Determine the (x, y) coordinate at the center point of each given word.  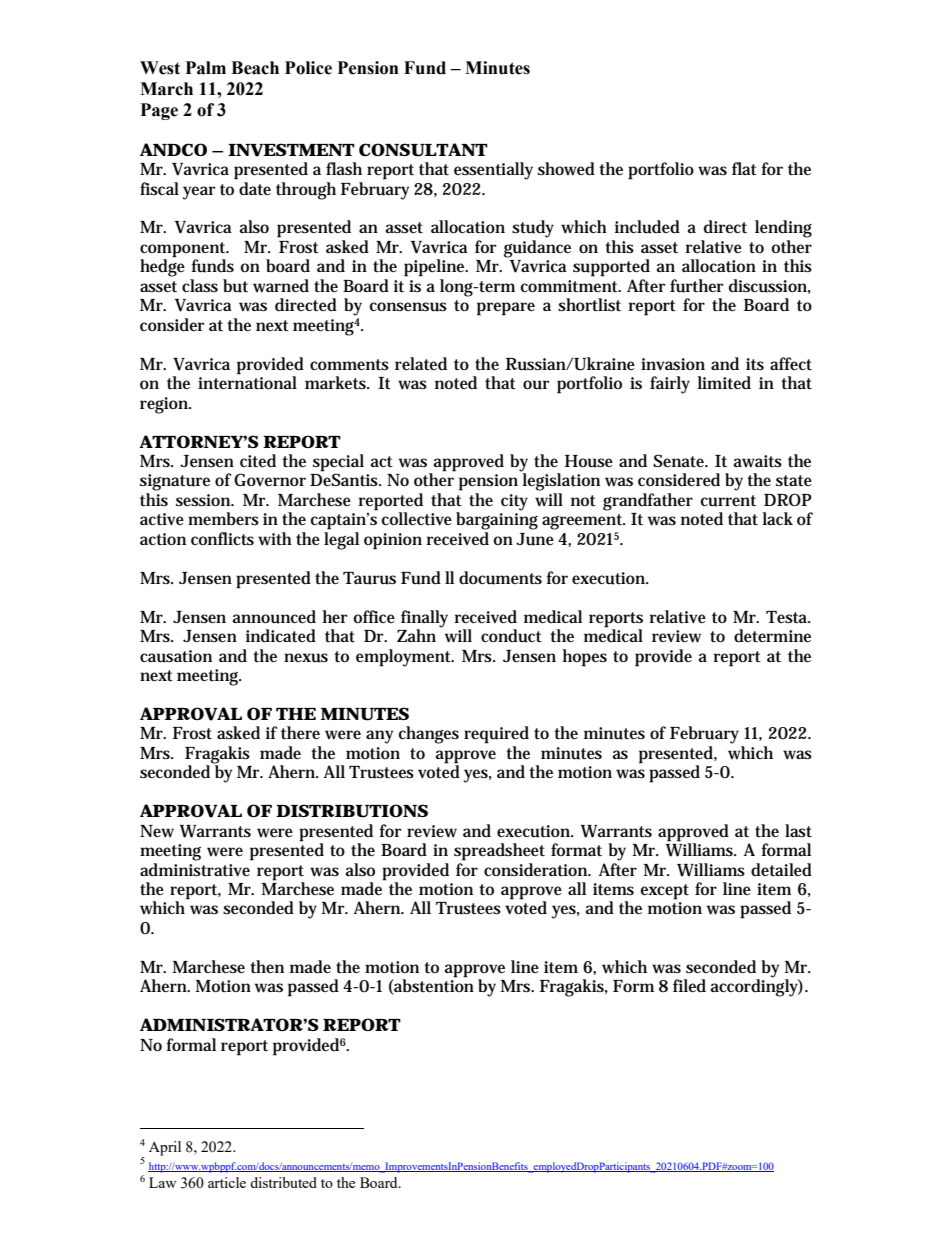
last (798, 831)
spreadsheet (499, 852)
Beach (255, 68)
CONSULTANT (423, 150)
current (728, 501)
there (300, 733)
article (227, 1182)
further (696, 286)
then (267, 966)
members (223, 519)
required (496, 735)
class (200, 286)
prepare (506, 309)
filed (689, 986)
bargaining (497, 520)
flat (744, 169)
